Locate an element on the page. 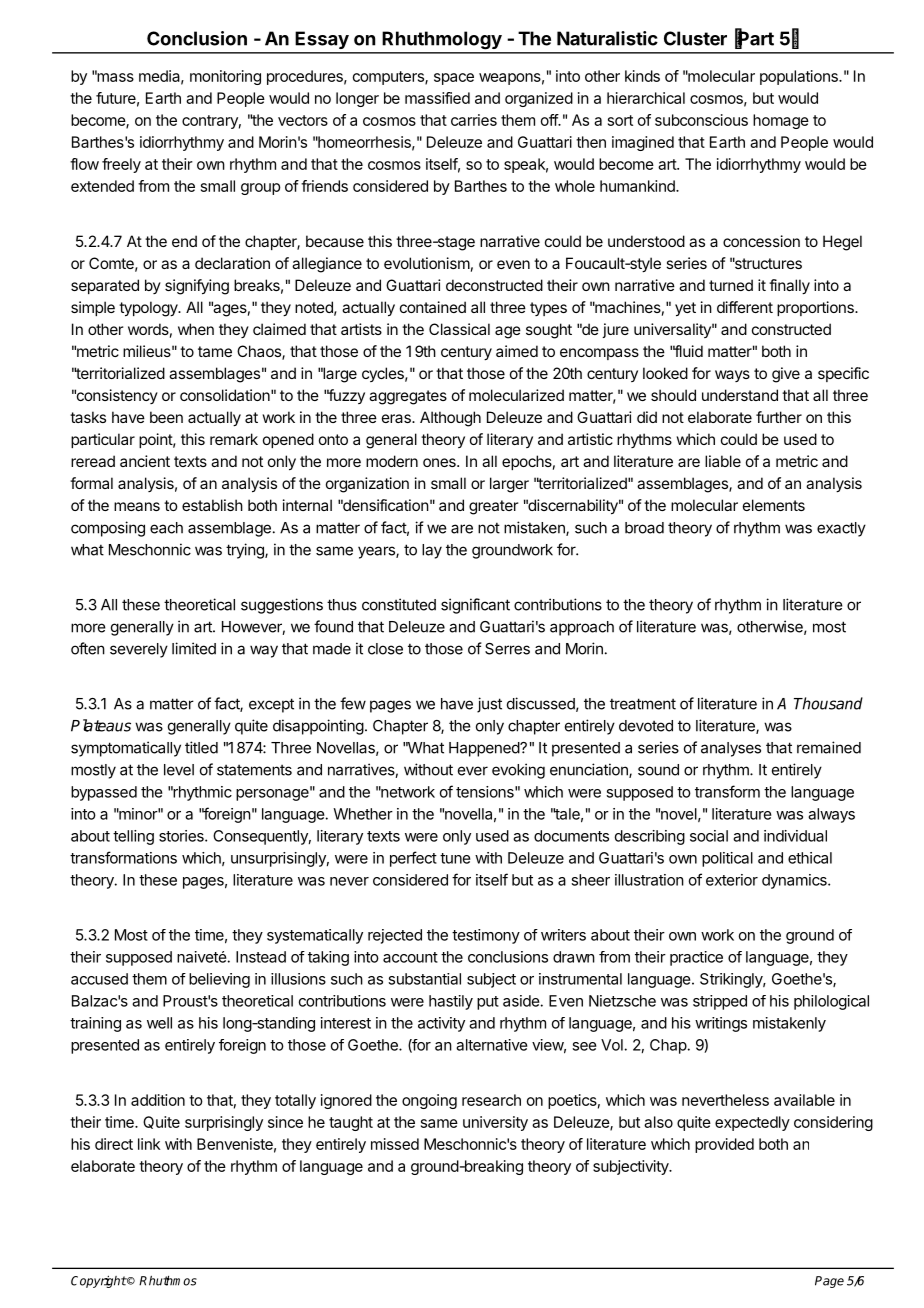  Copyright is located at coordinates (99, 1282).
